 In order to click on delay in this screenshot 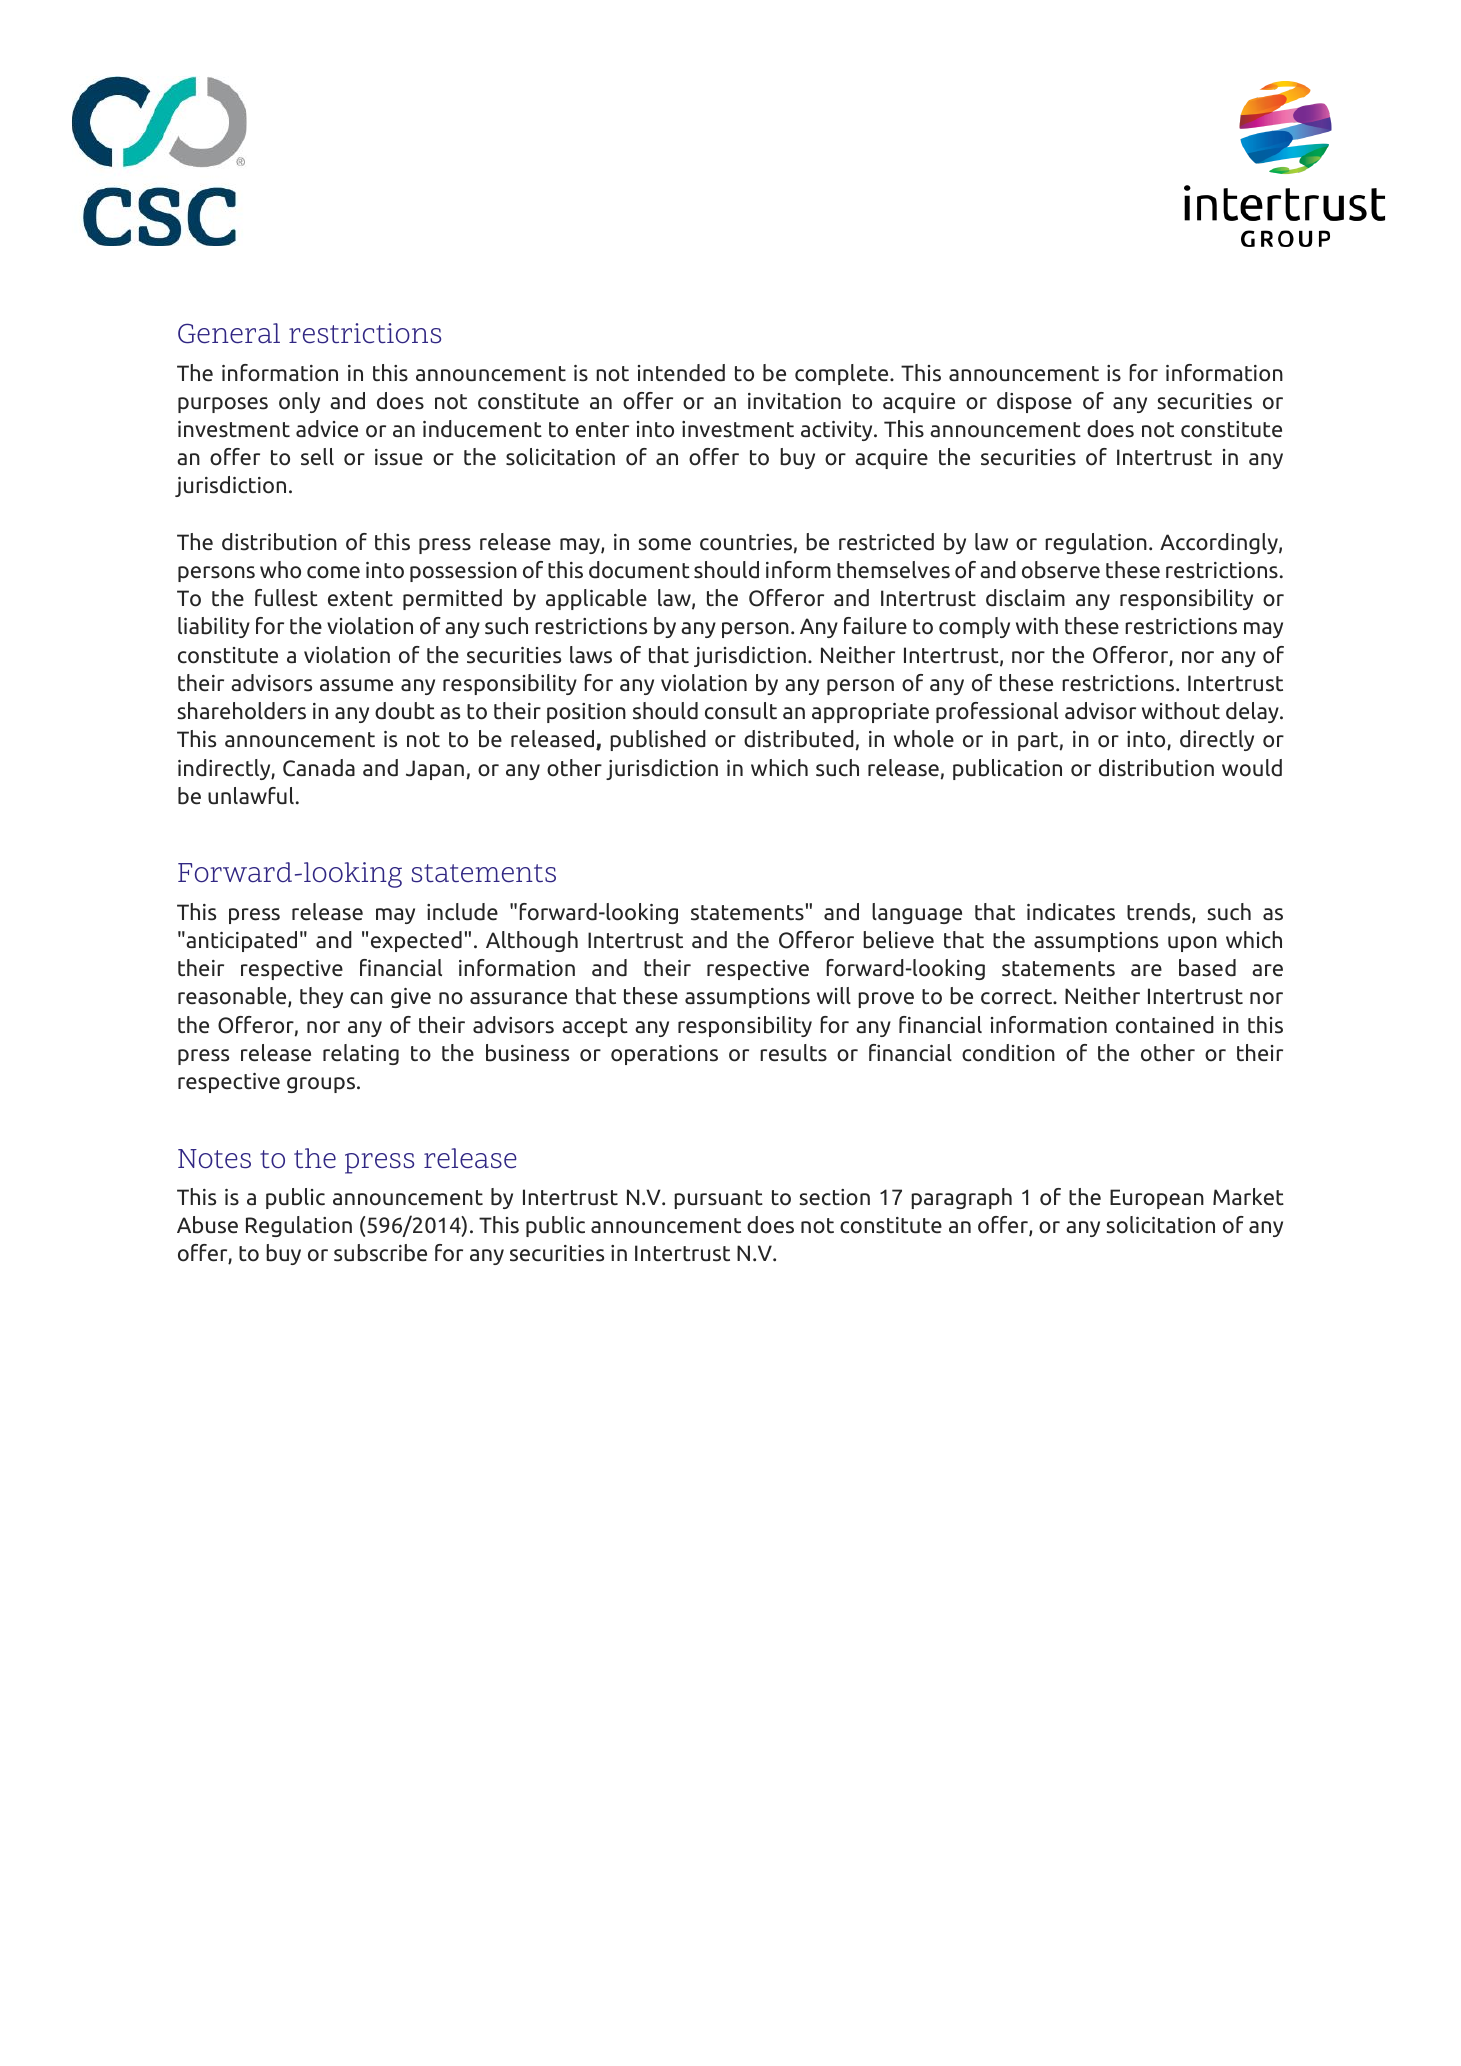, I will do `click(1253, 712)`.
